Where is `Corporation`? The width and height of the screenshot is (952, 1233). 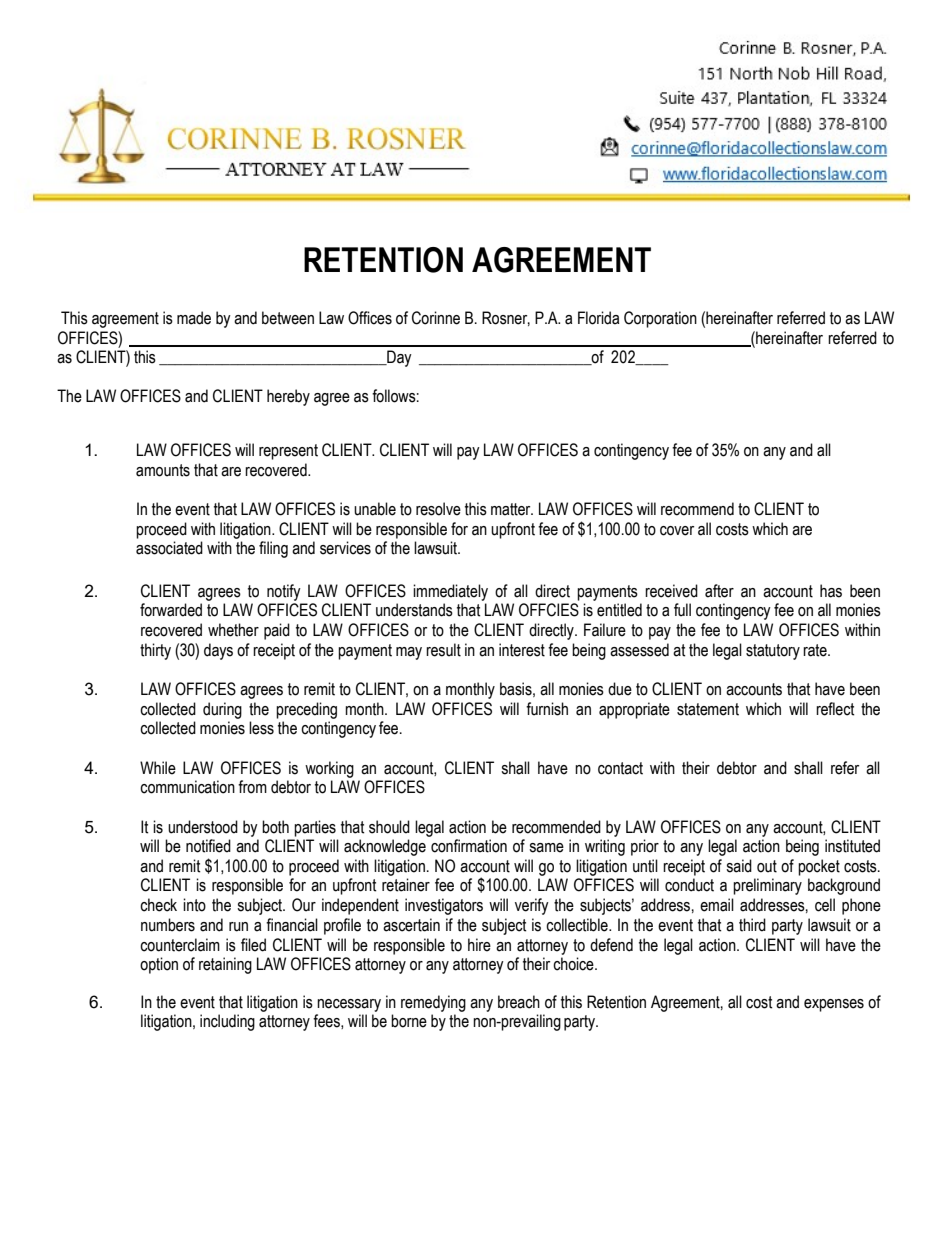
Corporation is located at coordinates (660, 319).
